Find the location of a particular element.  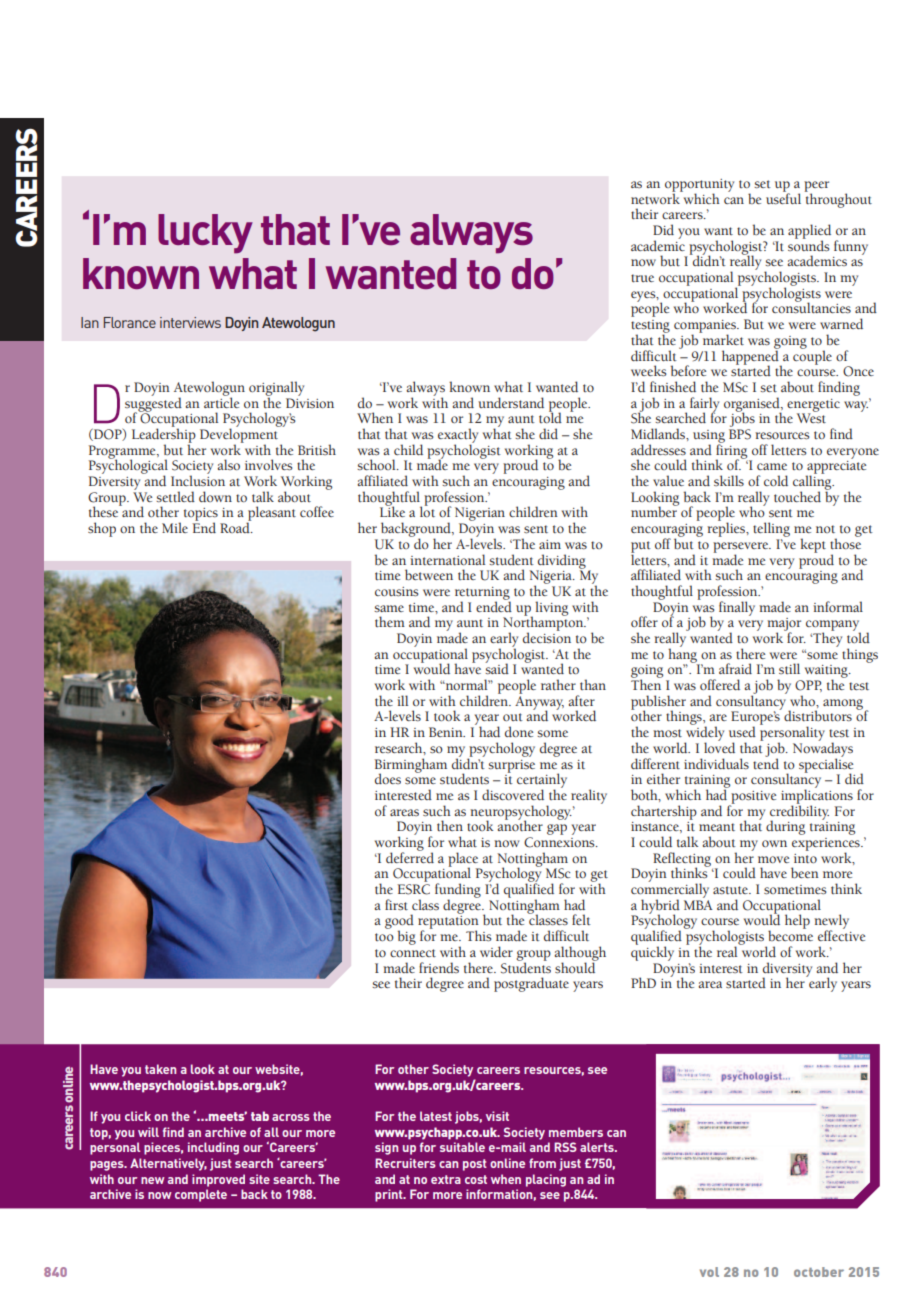

cost is located at coordinates (476, 1179).
